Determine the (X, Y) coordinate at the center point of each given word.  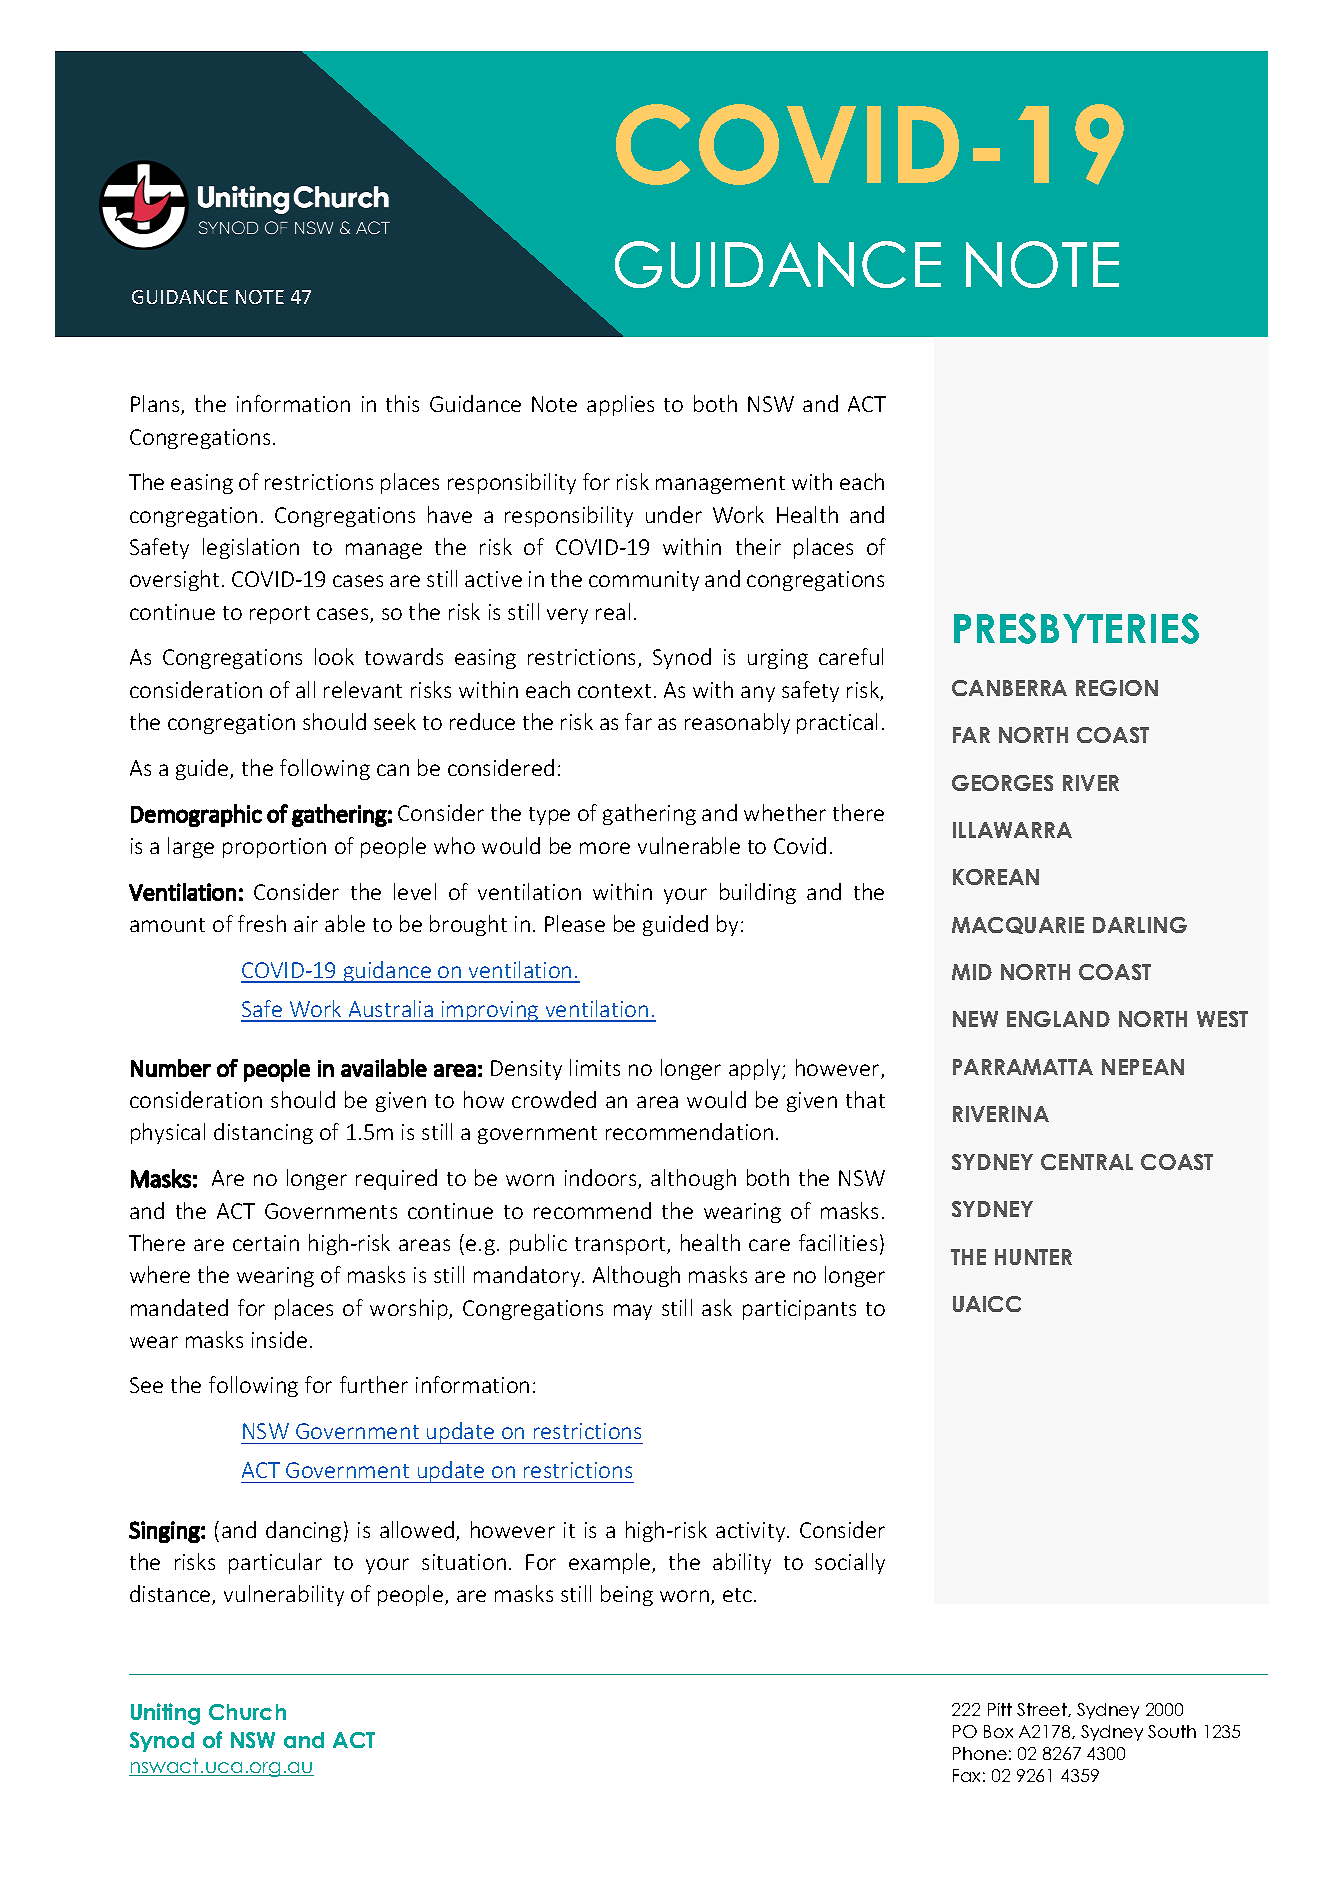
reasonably (737, 723)
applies (620, 405)
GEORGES (1002, 783)
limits (595, 1067)
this (402, 403)
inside (279, 1339)
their (758, 546)
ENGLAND (1058, 1019)
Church (247, 1712)
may (633, 1312)
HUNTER (1033, 1257)
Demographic (196, 815)
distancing (263, 1133)
